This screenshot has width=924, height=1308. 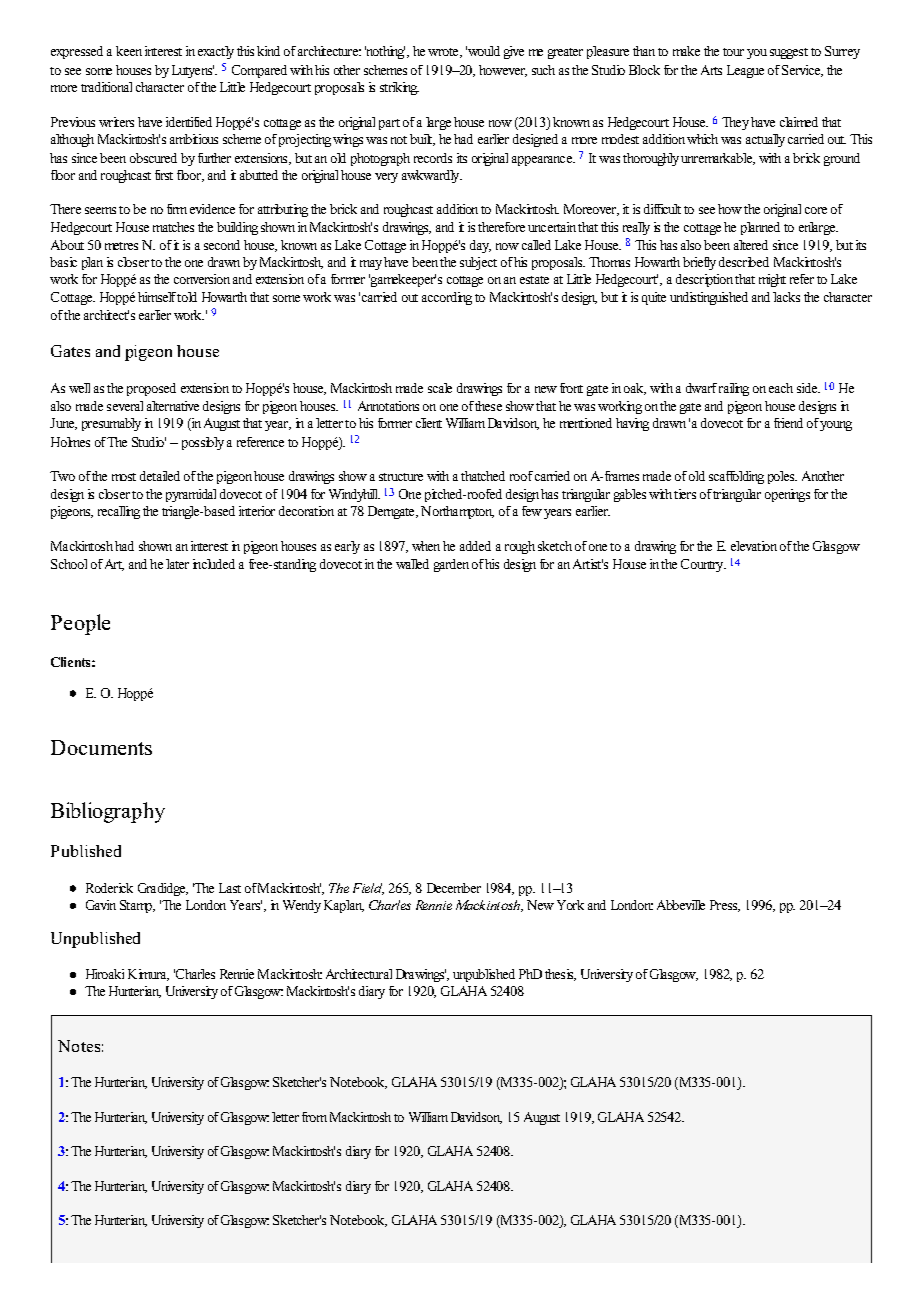 I want to click on keen, so click(x=129, y=51).
